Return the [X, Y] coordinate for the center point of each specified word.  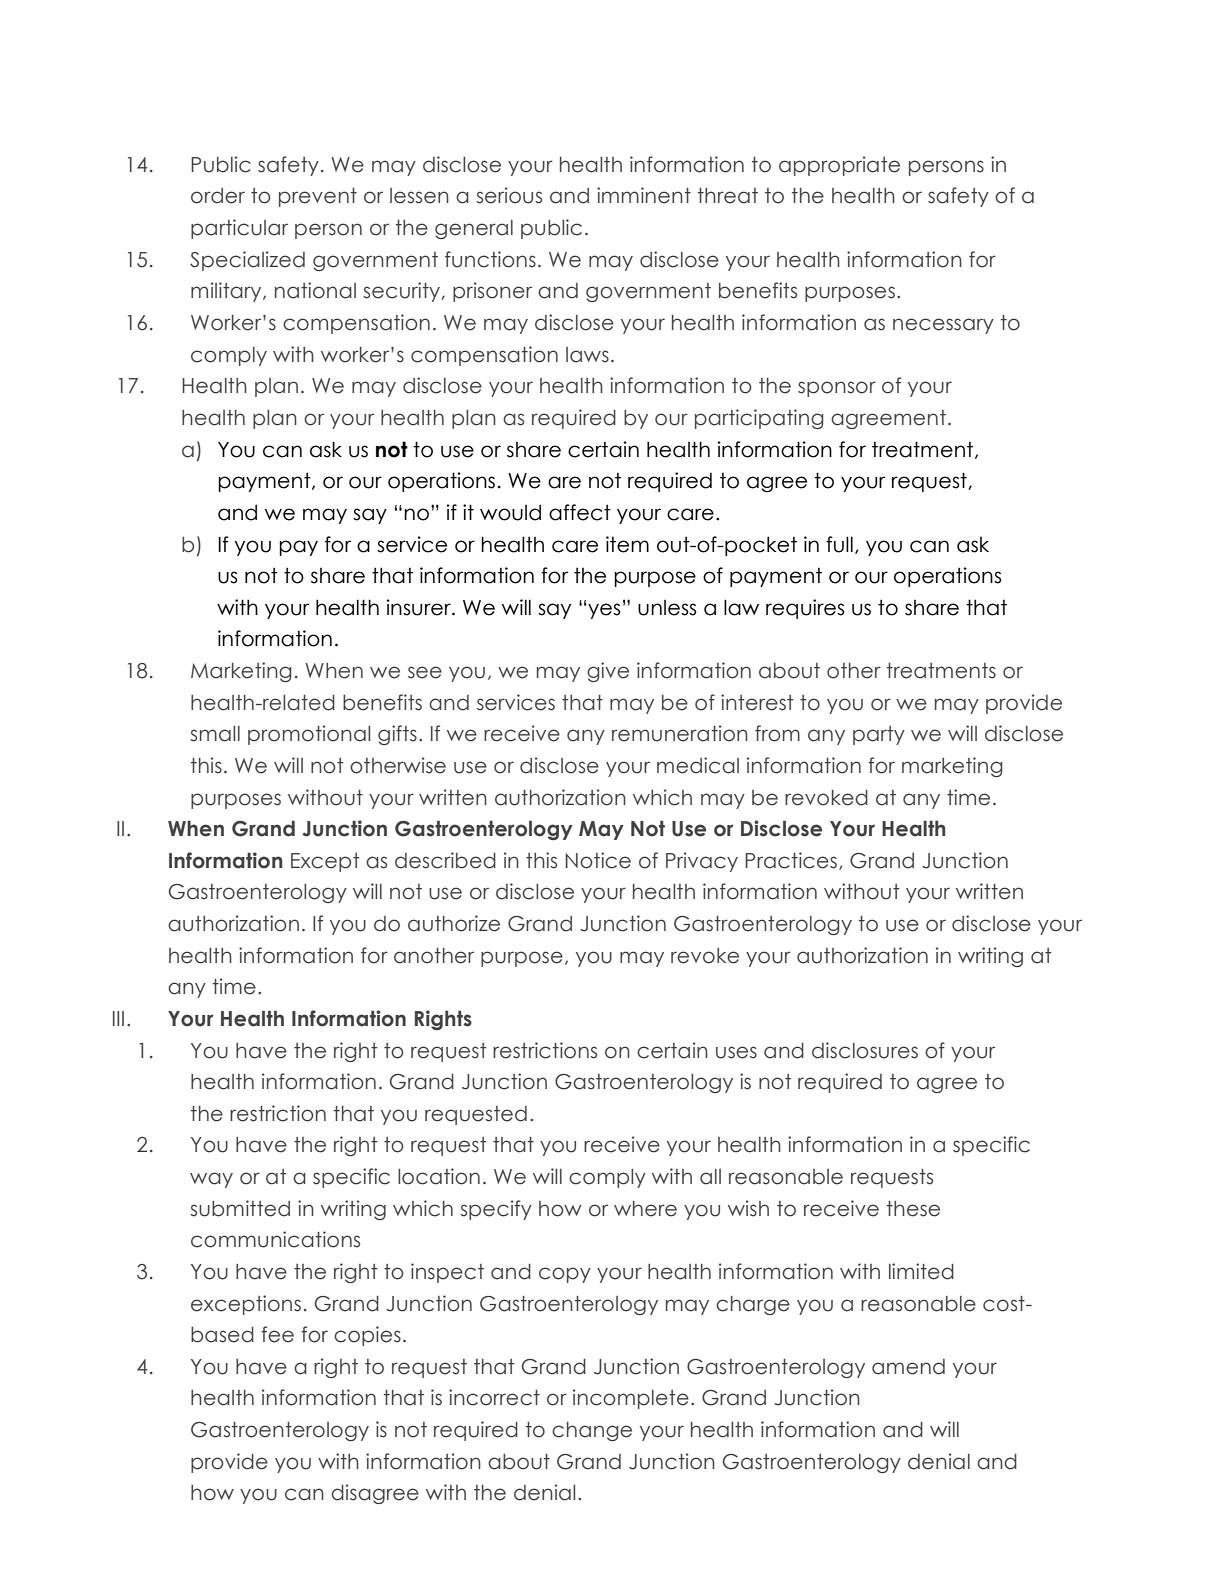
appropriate [839, 166]
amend [908, 1367]
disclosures [865, 1050]
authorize [454, 923]
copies [367, 1336]
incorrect [494, 1397]
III [118, 1018]
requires [805, 609]
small [215, 734]
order [218, 196]
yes [603, 611]
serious [509, 195]
